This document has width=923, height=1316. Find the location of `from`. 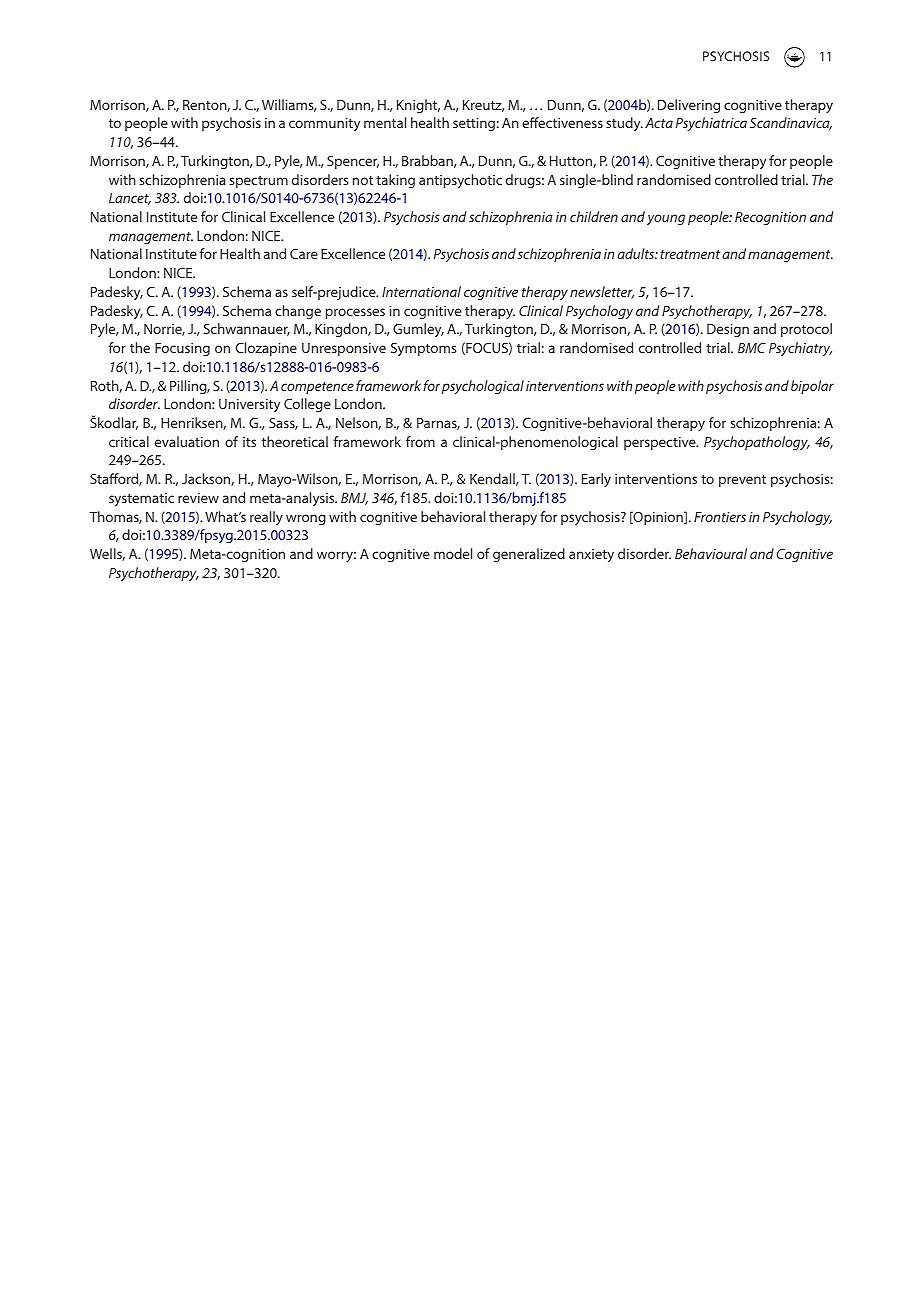

from is located at coordinates (420, 441).
